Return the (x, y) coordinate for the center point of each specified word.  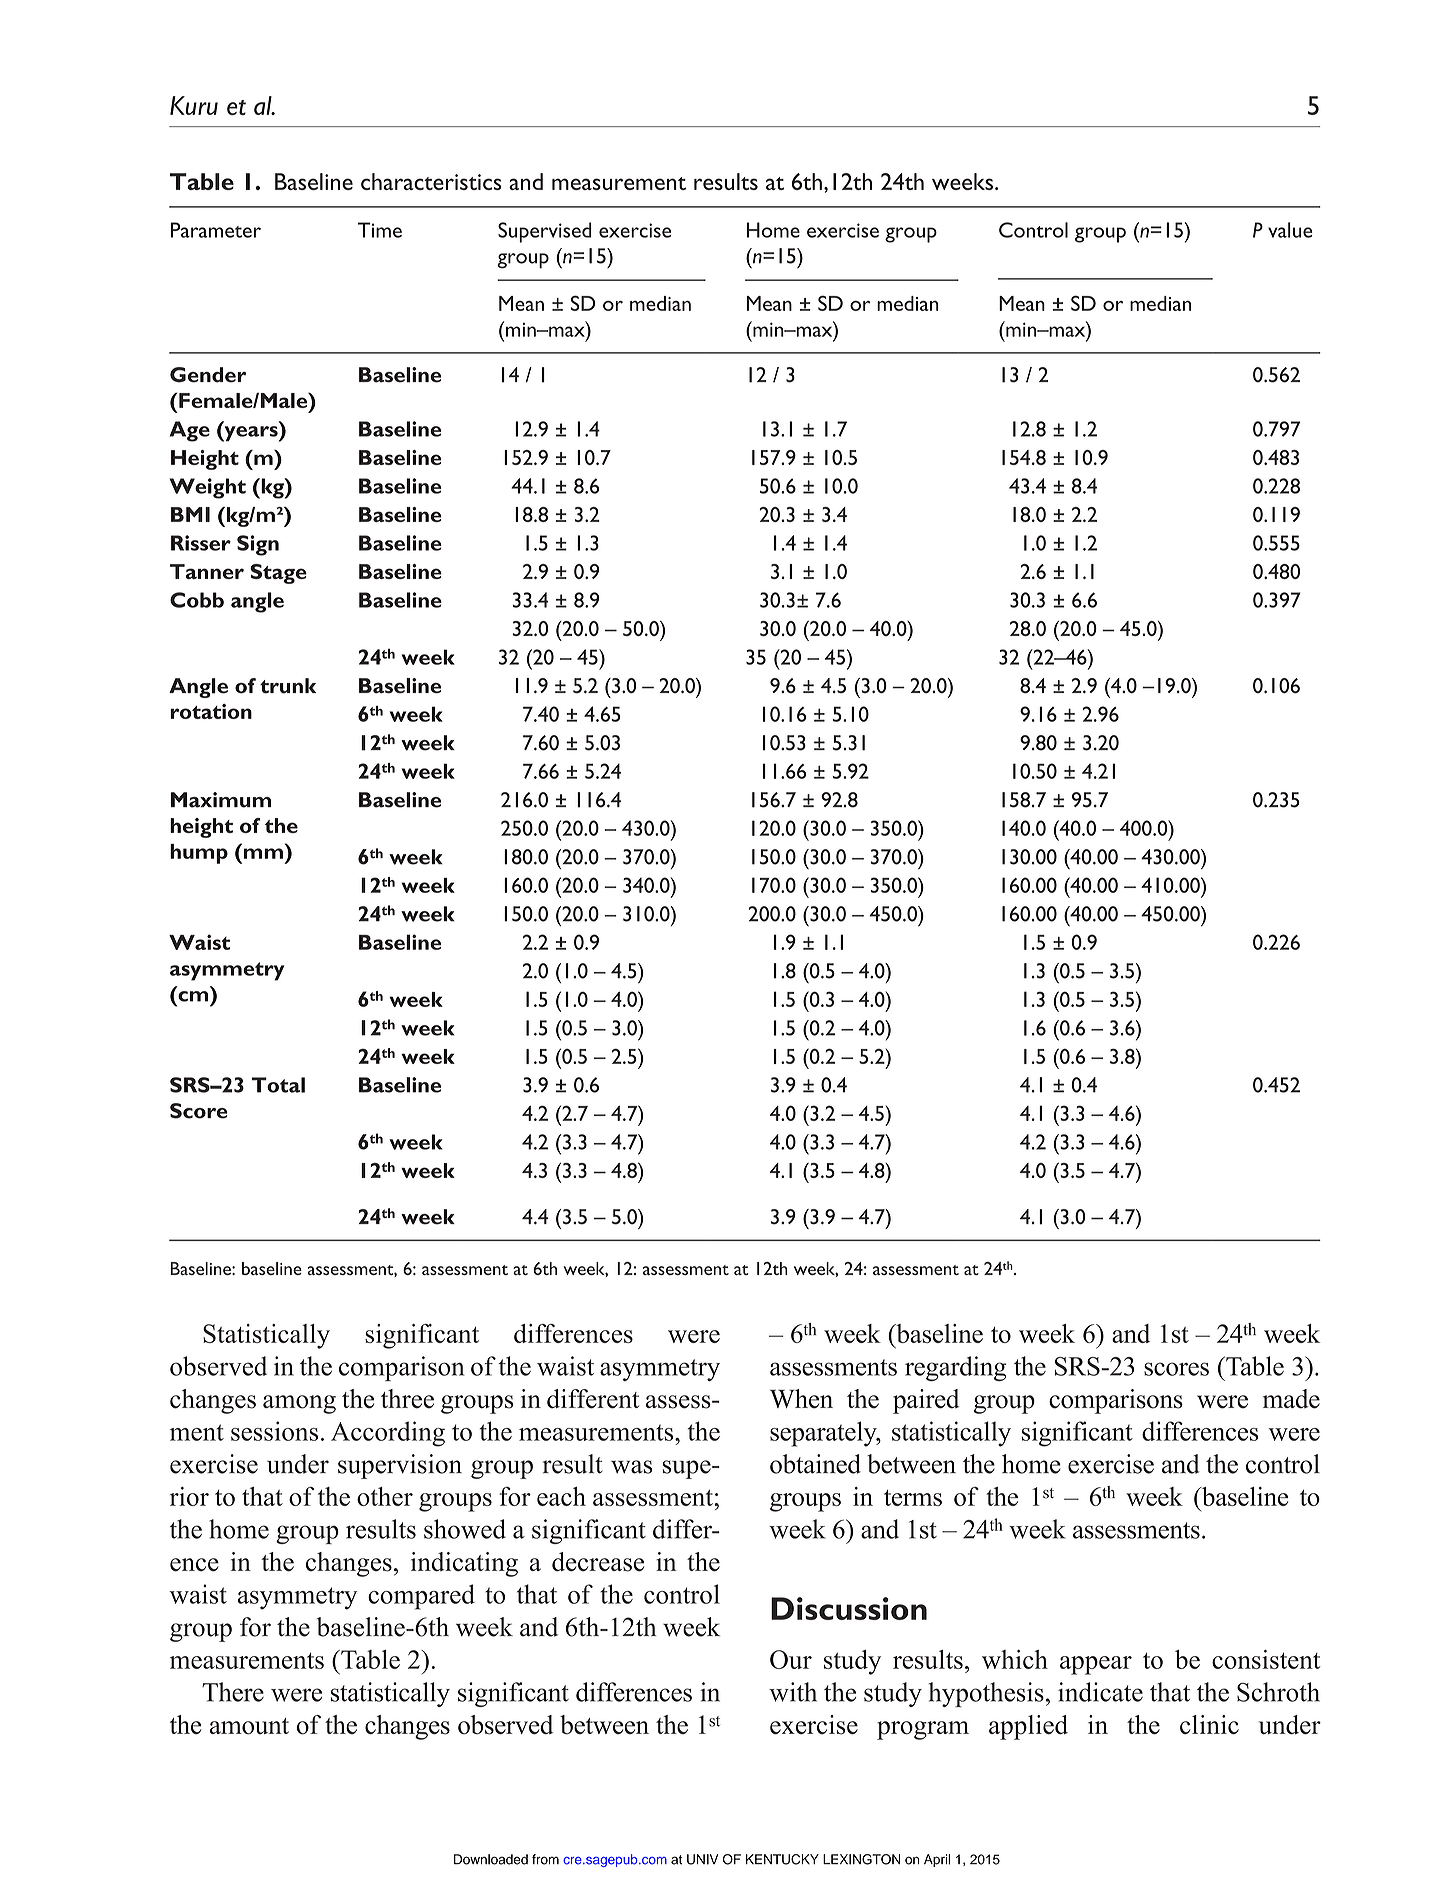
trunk (288, 686)
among (299, 1404)
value (1290, 230)
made (1291, 1399)
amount (249, 1726)
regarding (955, 1368)
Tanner (207, 571)
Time (380, 230)
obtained (815, 1464)
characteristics (431, 181)
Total (278, 1085)
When (801, 1399)
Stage (278, 574)
